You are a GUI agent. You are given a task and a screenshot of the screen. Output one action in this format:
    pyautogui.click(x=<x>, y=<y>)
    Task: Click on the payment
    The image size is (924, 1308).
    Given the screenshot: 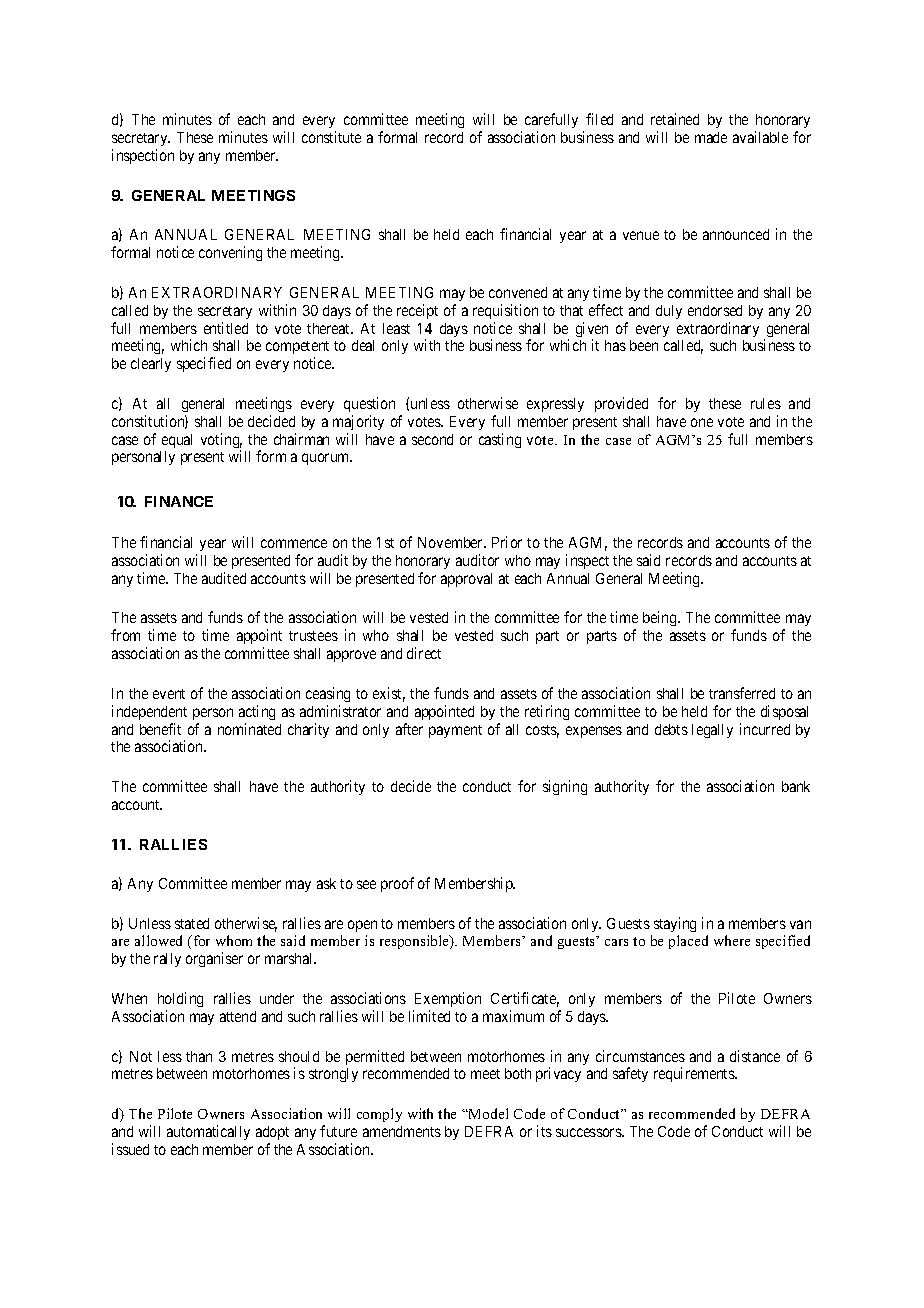 What is the action you would take?
    pyautogui.click(x=455, y=731)
